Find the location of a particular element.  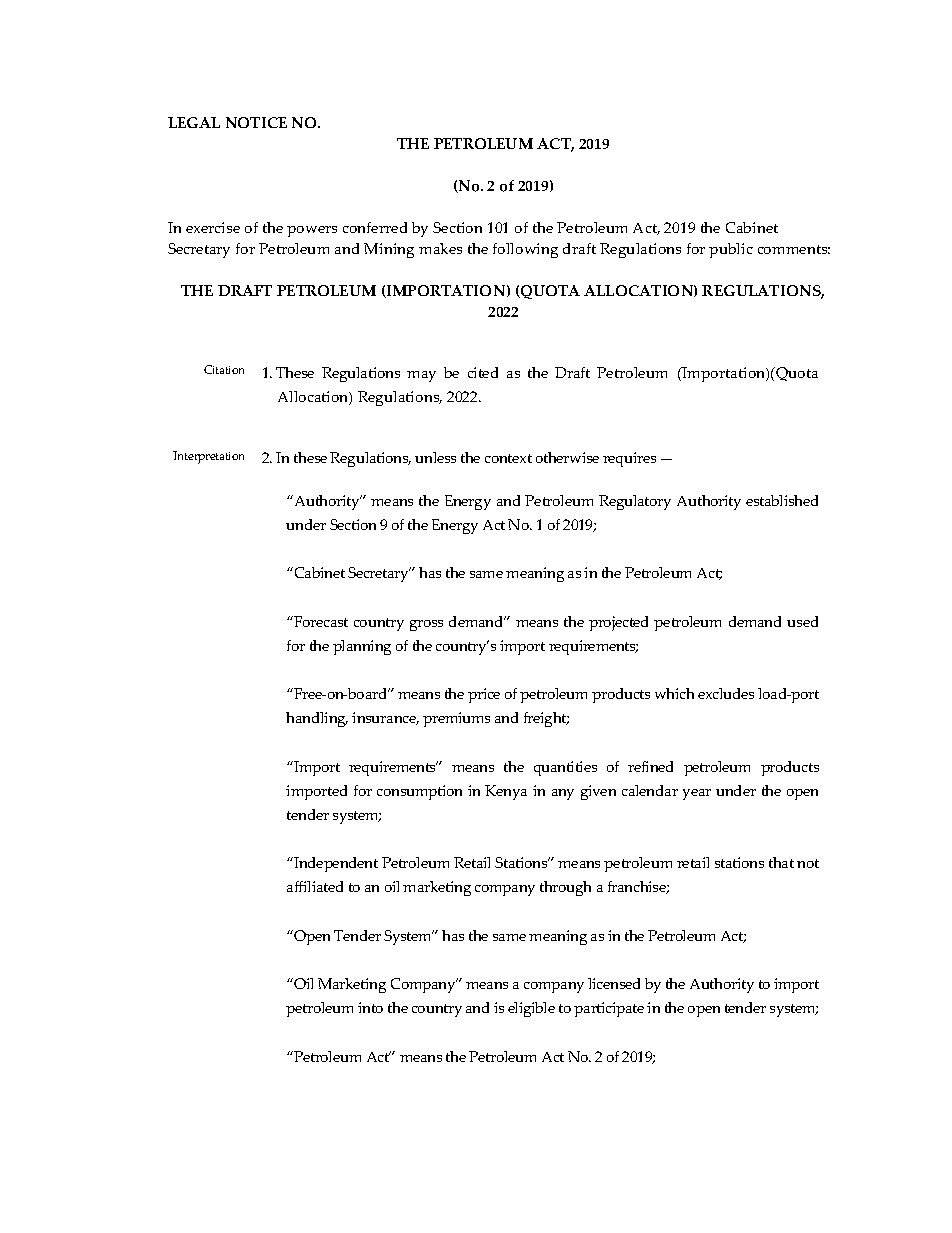

following is located at coordinates (525, 250).
